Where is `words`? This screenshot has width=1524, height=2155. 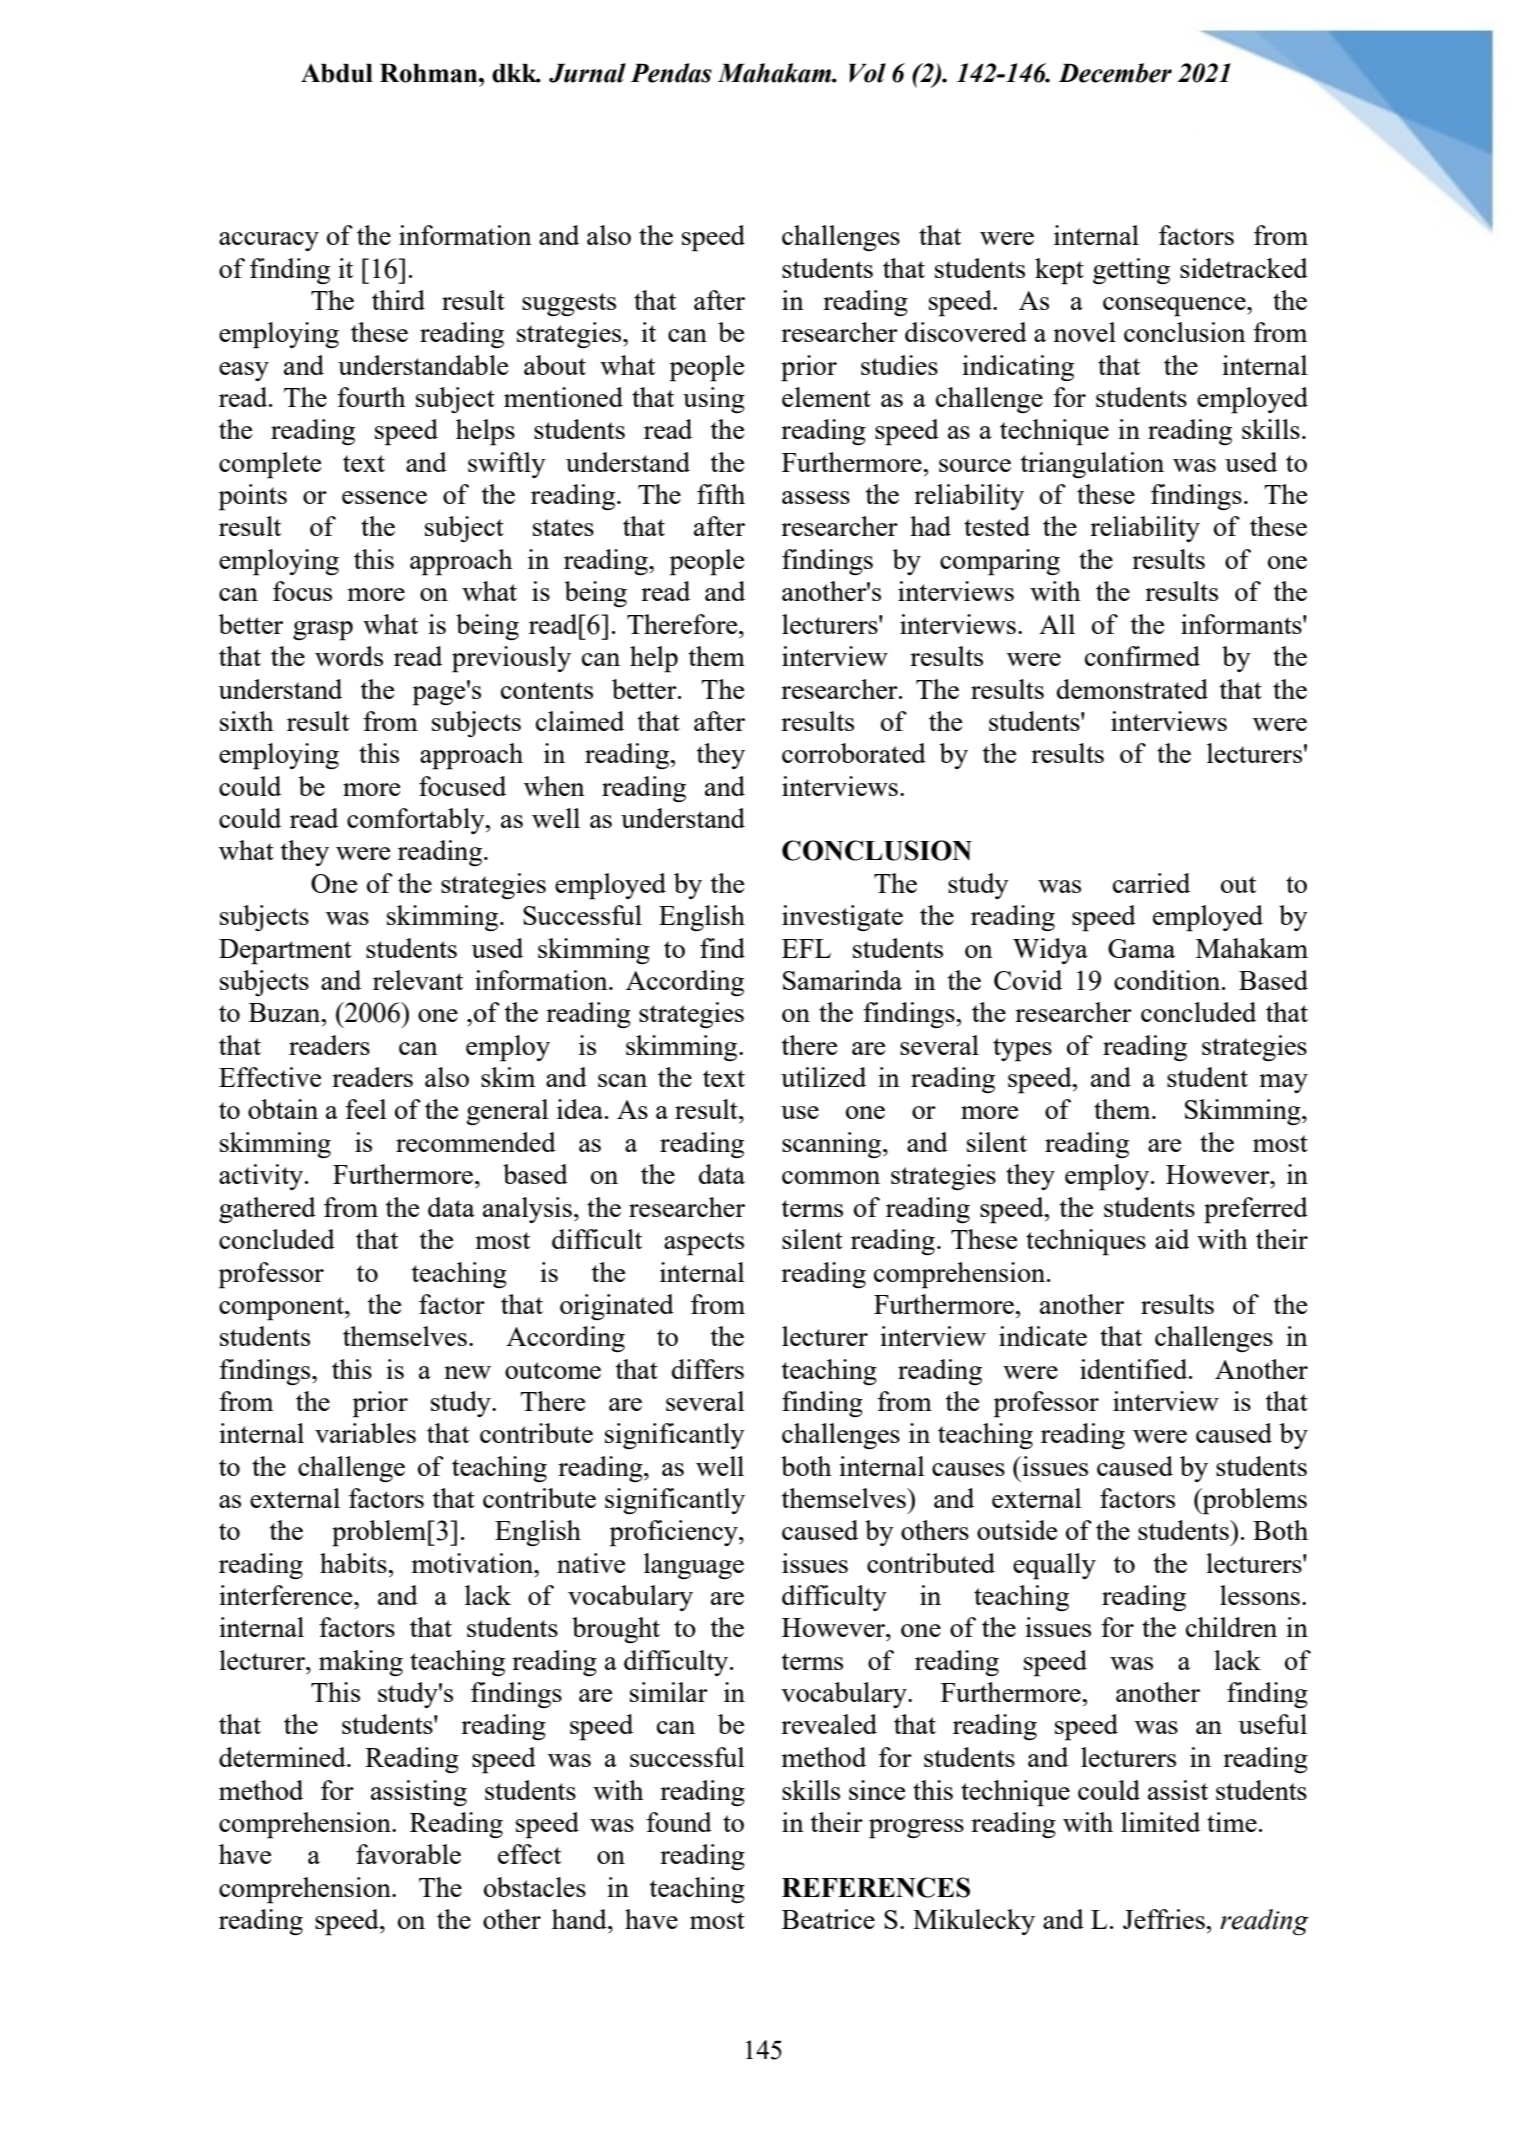 words is located at coordinates (349, 656).
